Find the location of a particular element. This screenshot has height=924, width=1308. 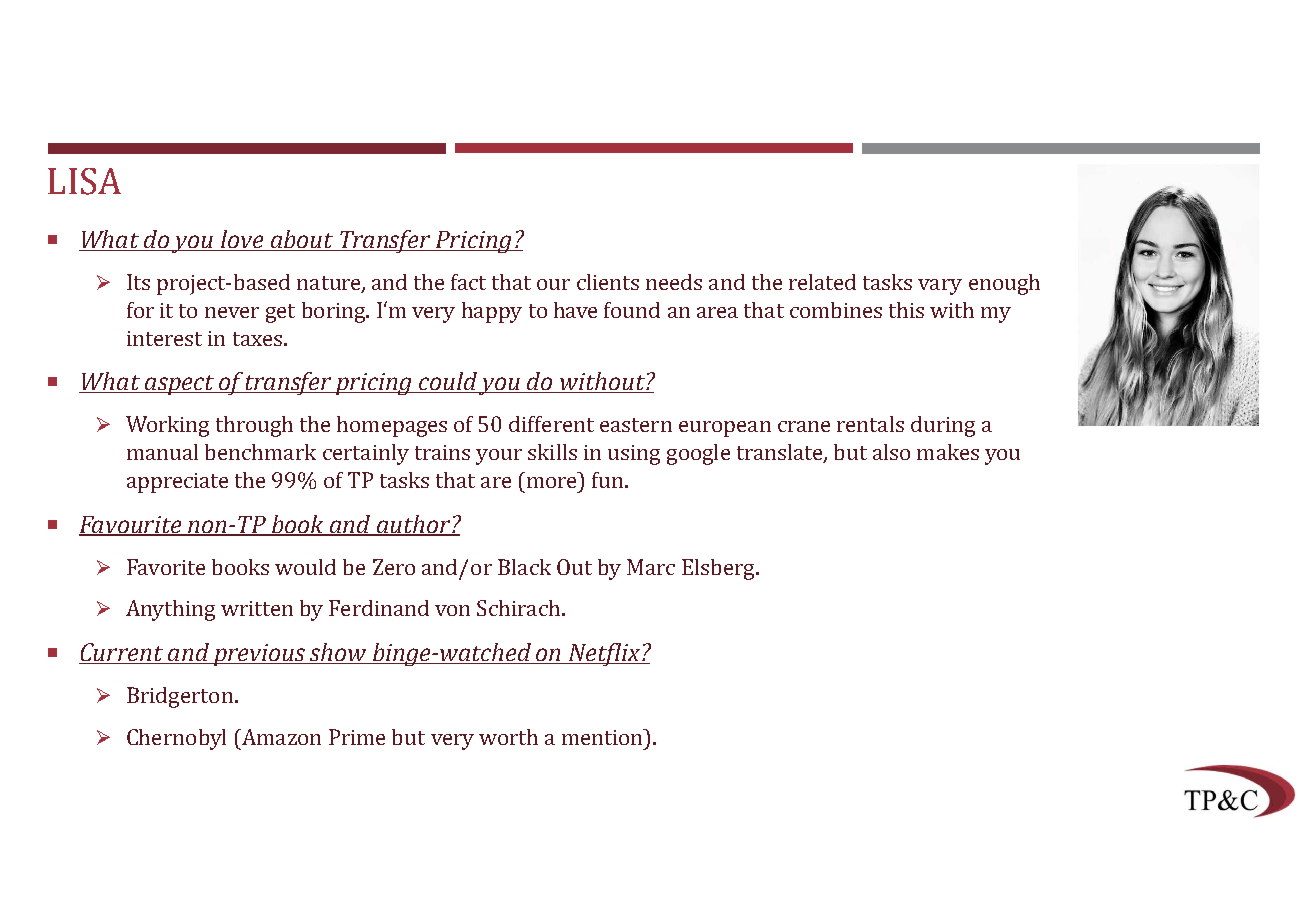

Black is located at coordinates (524, 567).
